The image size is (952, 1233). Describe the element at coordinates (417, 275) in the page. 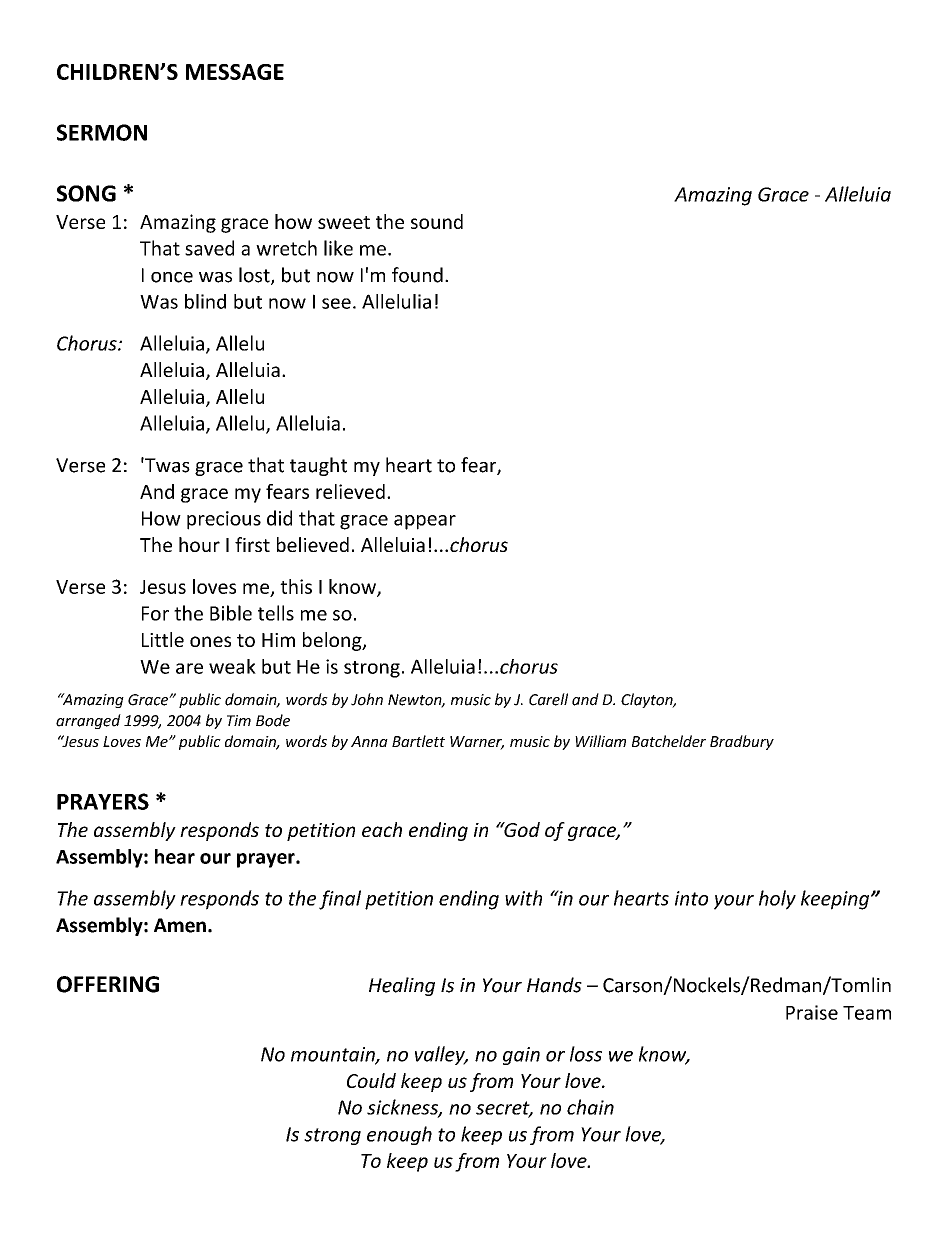

I see `found` at that location.
